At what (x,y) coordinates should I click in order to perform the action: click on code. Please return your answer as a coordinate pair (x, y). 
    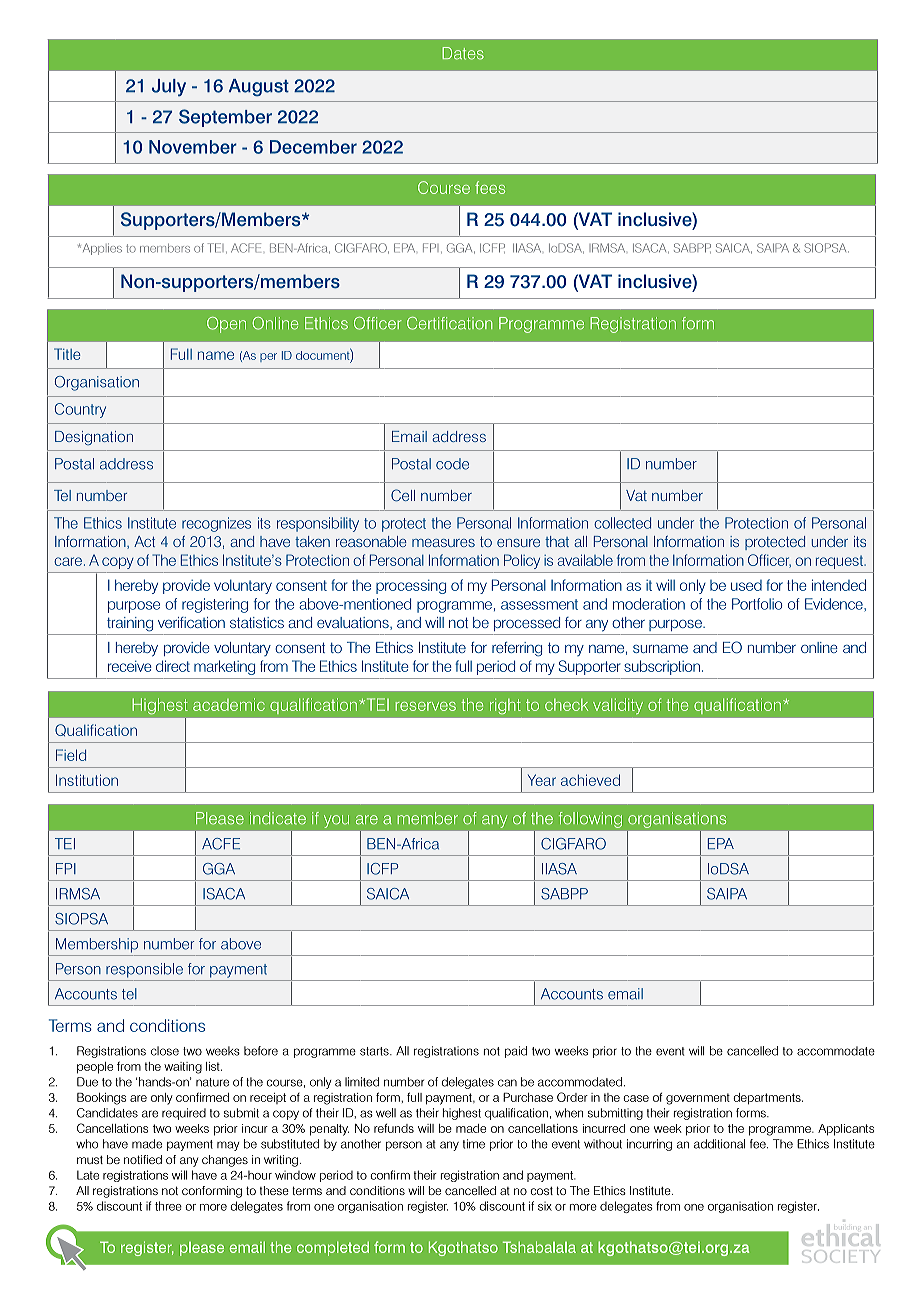
    Looking at the image, I should click on (452, 464).
